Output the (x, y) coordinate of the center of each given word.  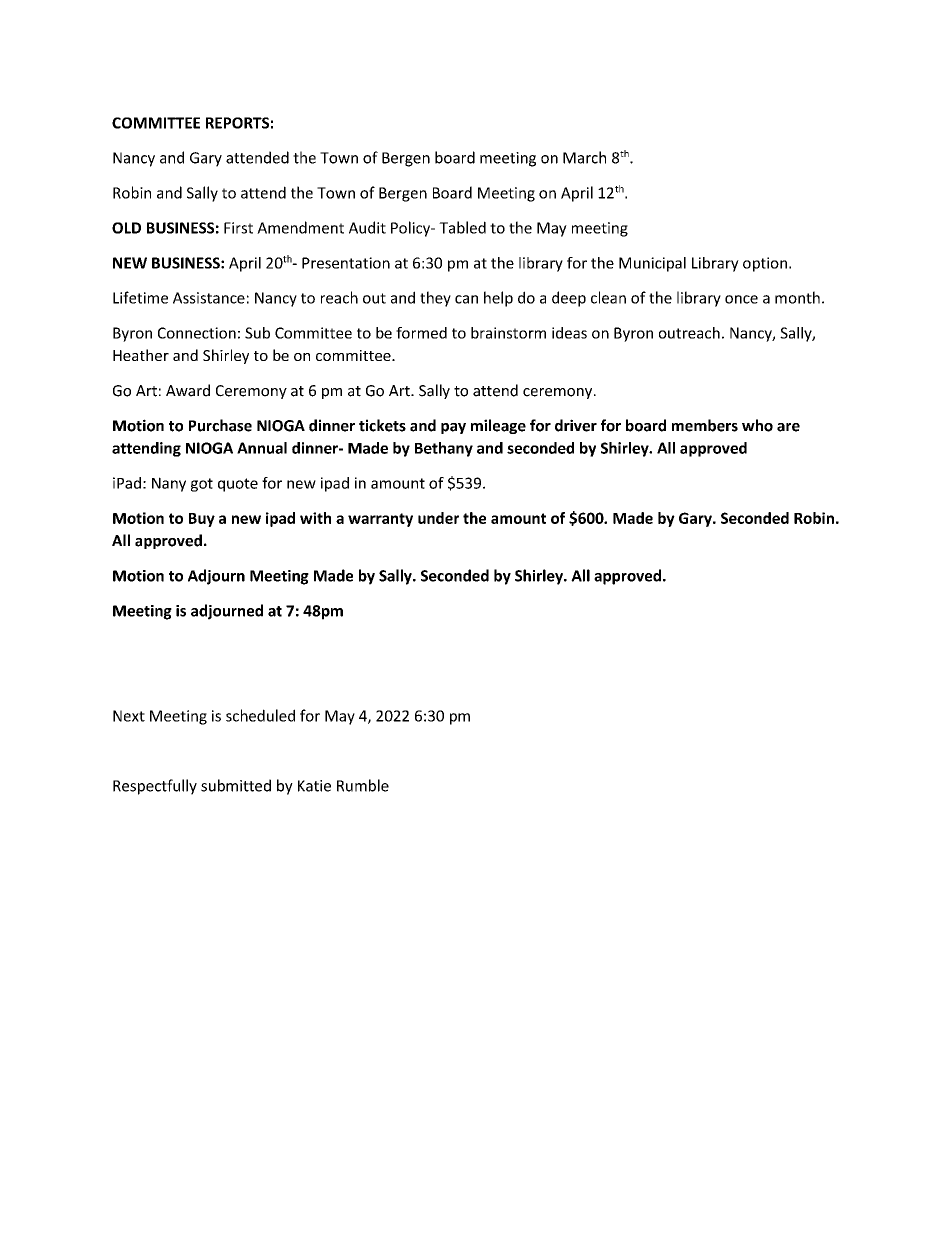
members (705, 425)
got (202, 485)
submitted (236, 785)
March (584, 157)
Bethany (444, 449)
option (765, 264)
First (238, 228)
